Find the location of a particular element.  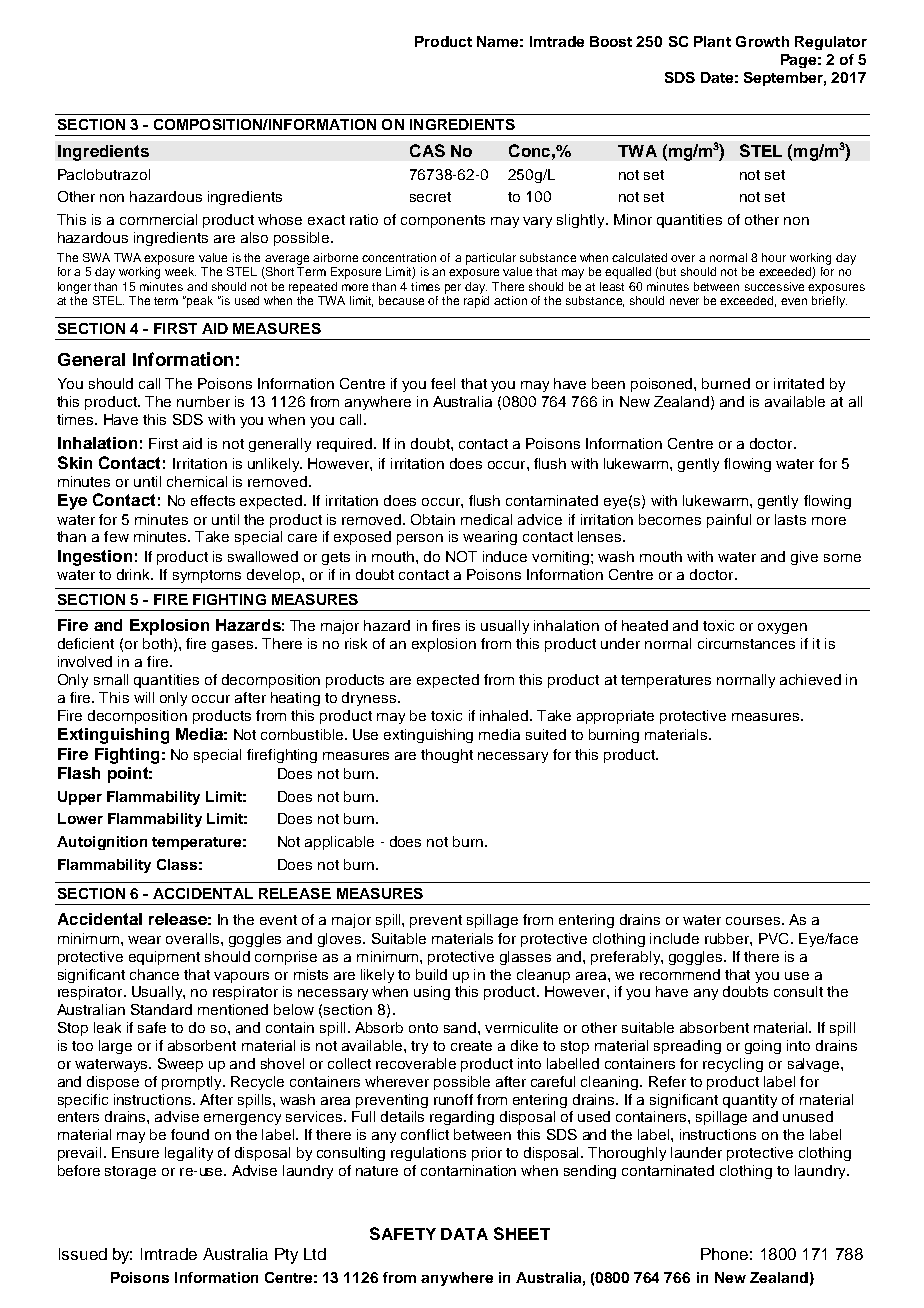

Growth is located at coordinates (762, 41).
